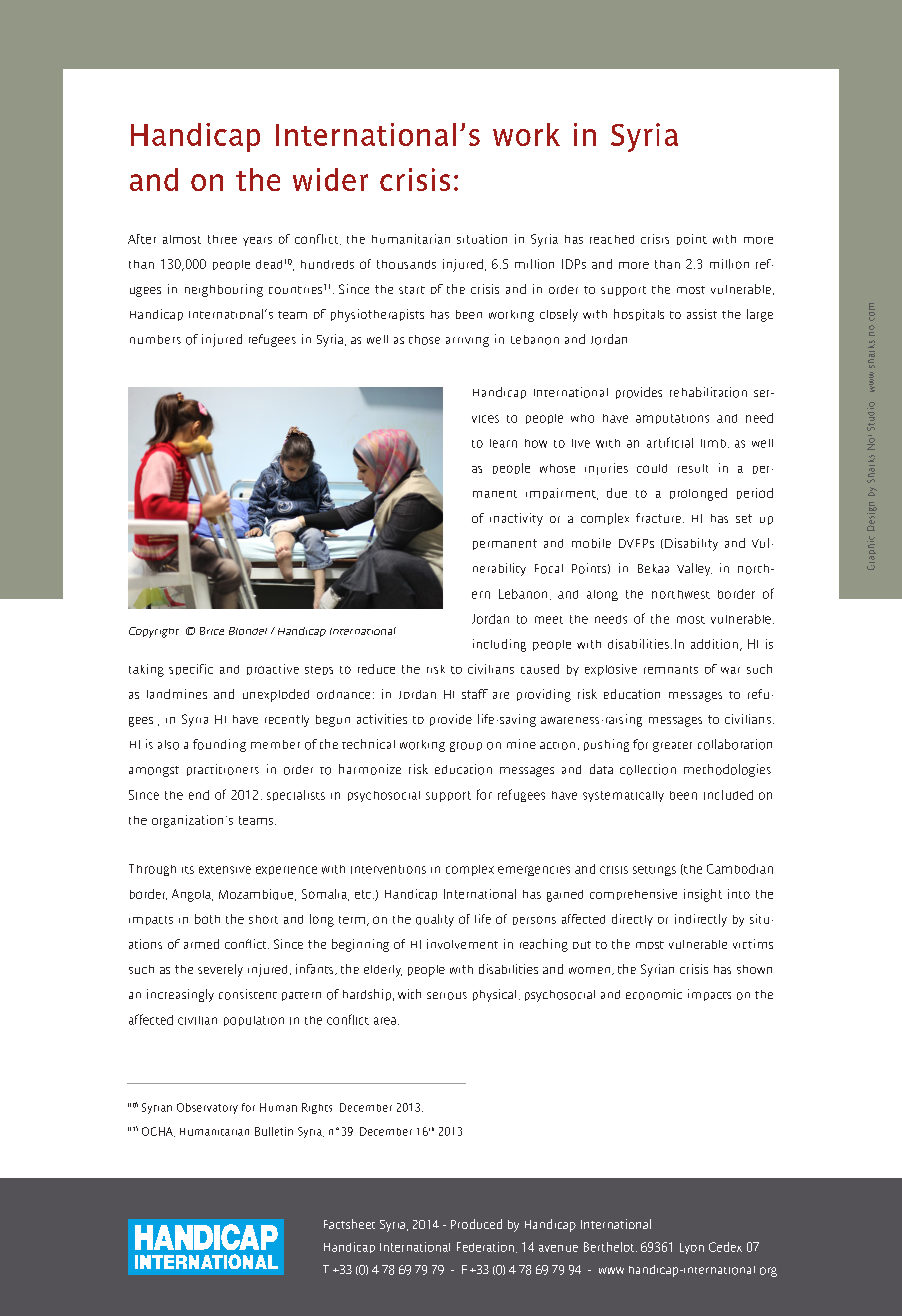 The height and width of the screenshot is (1316, 902). I want to click on three, so click(222, 239).
